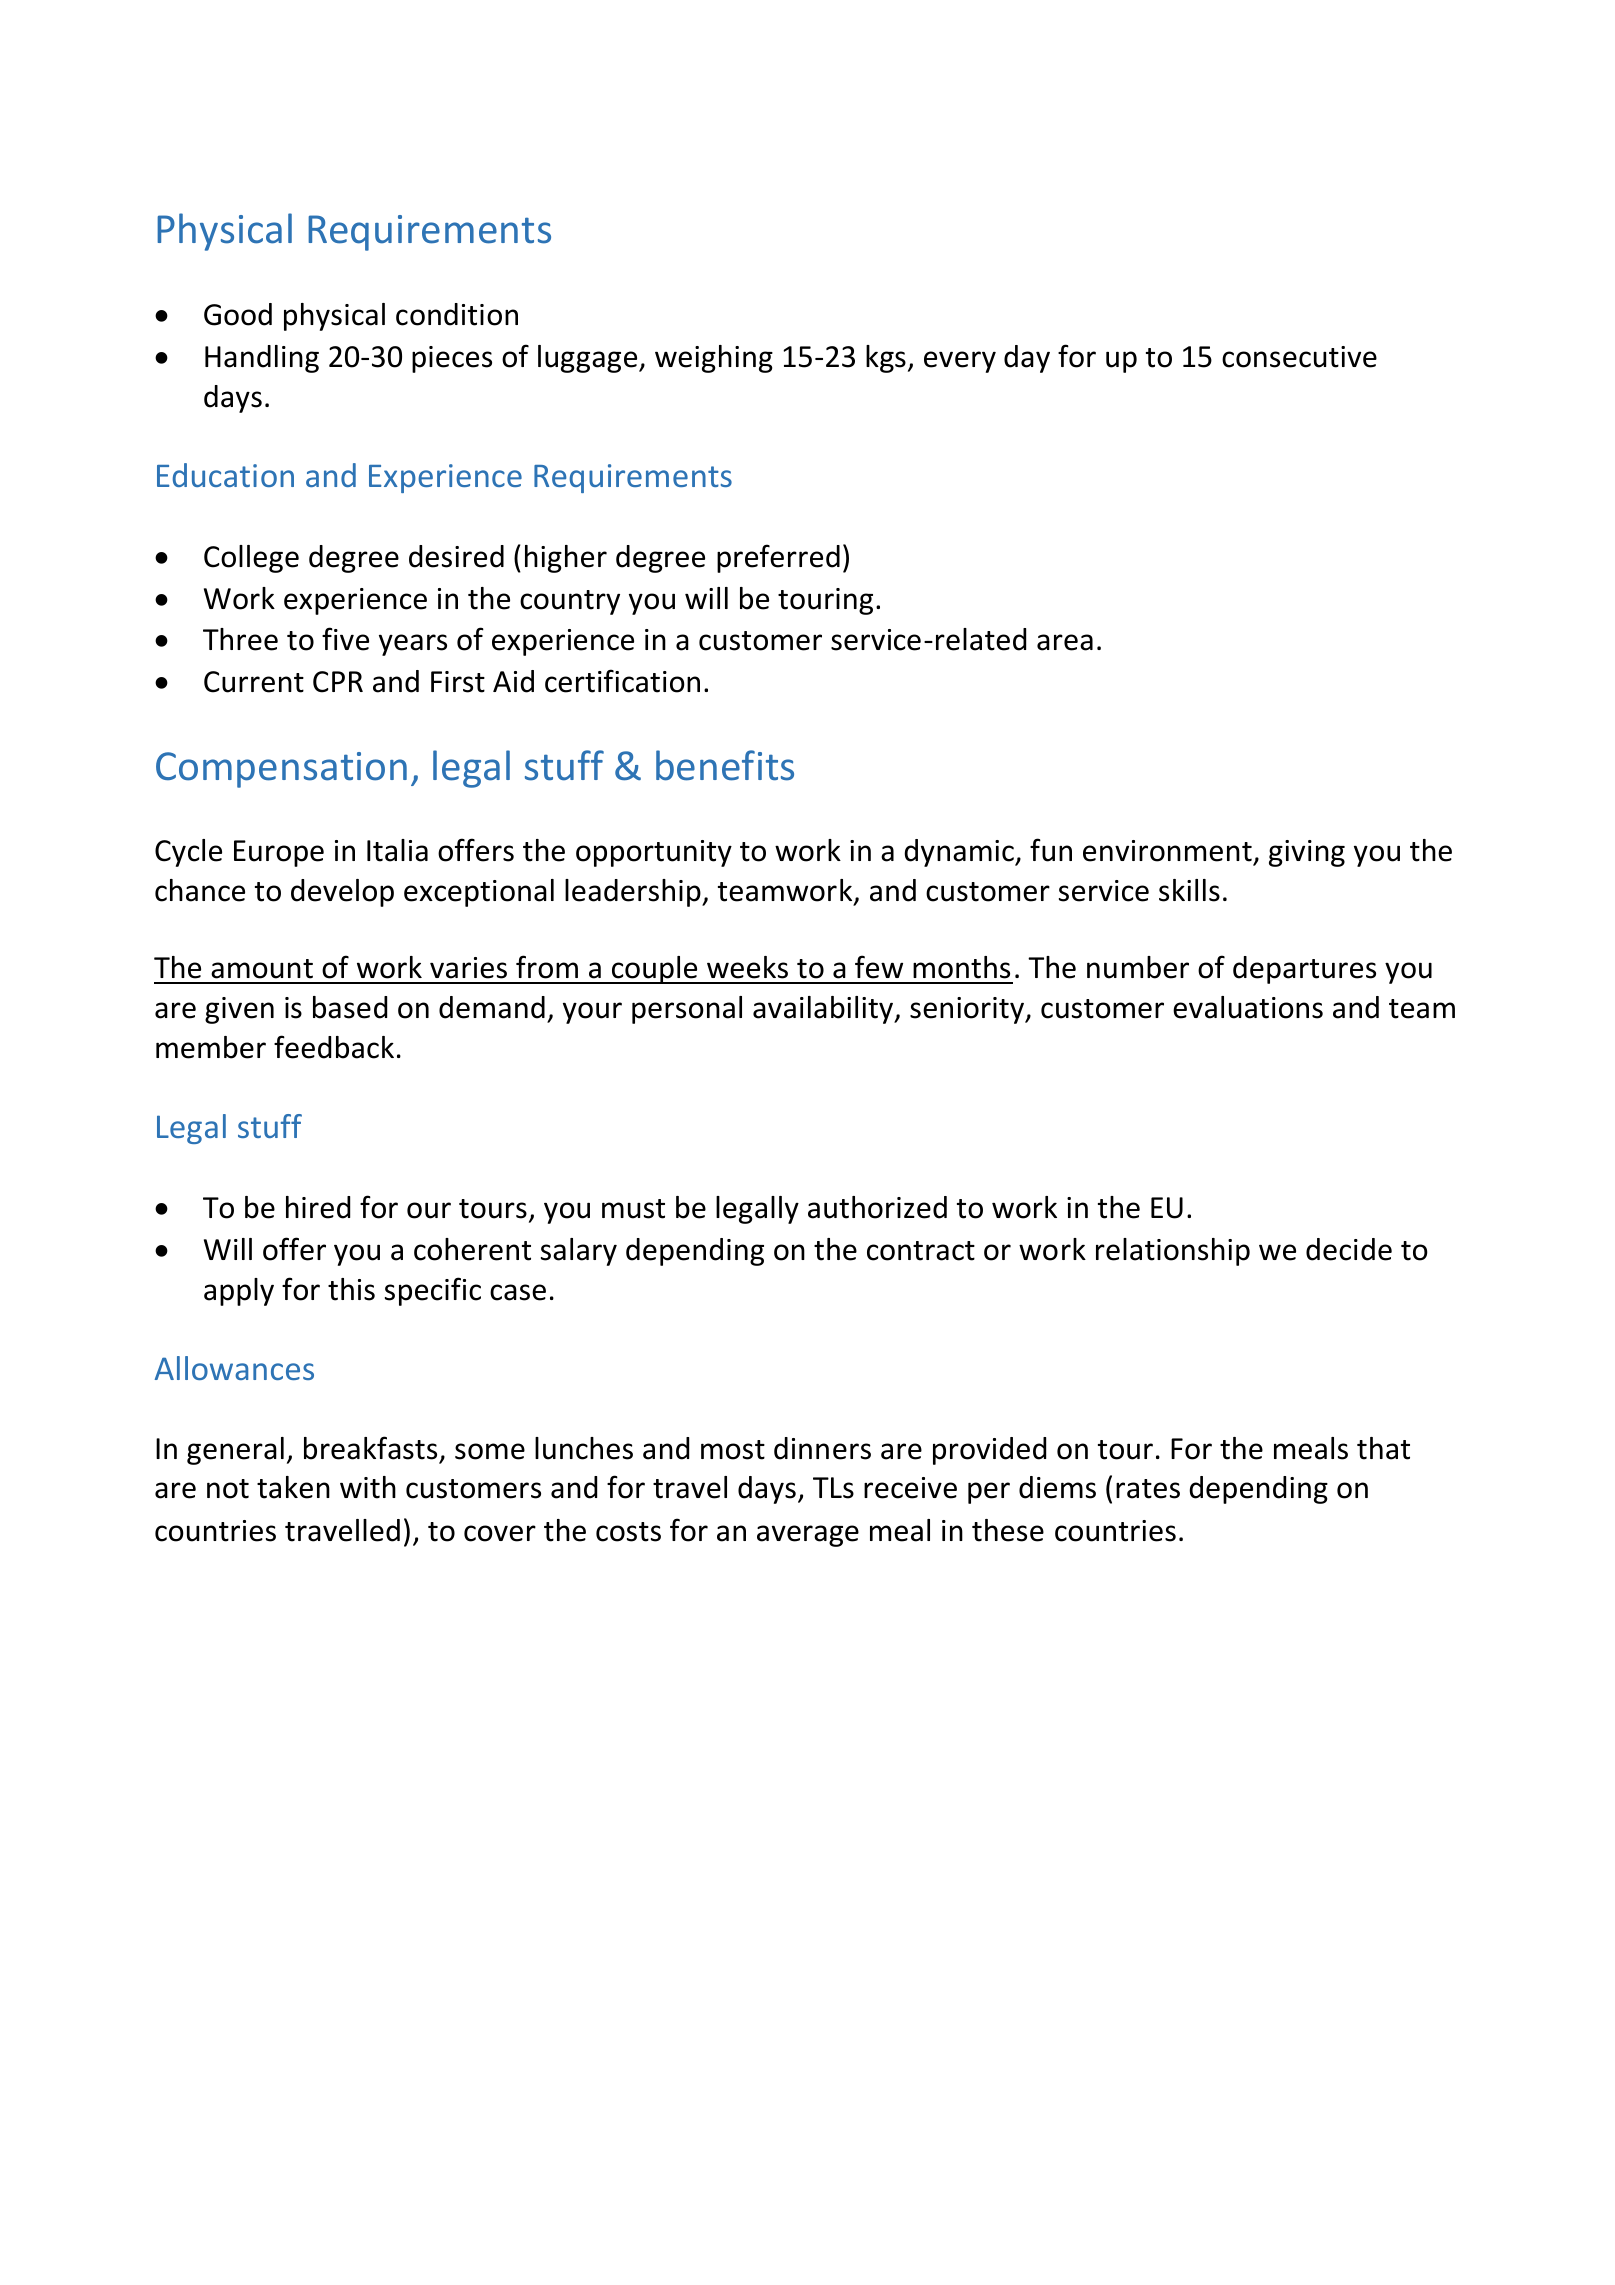  Describe the element at coordinates (1299, 357) in the image. I see `consecutive` at that location.
